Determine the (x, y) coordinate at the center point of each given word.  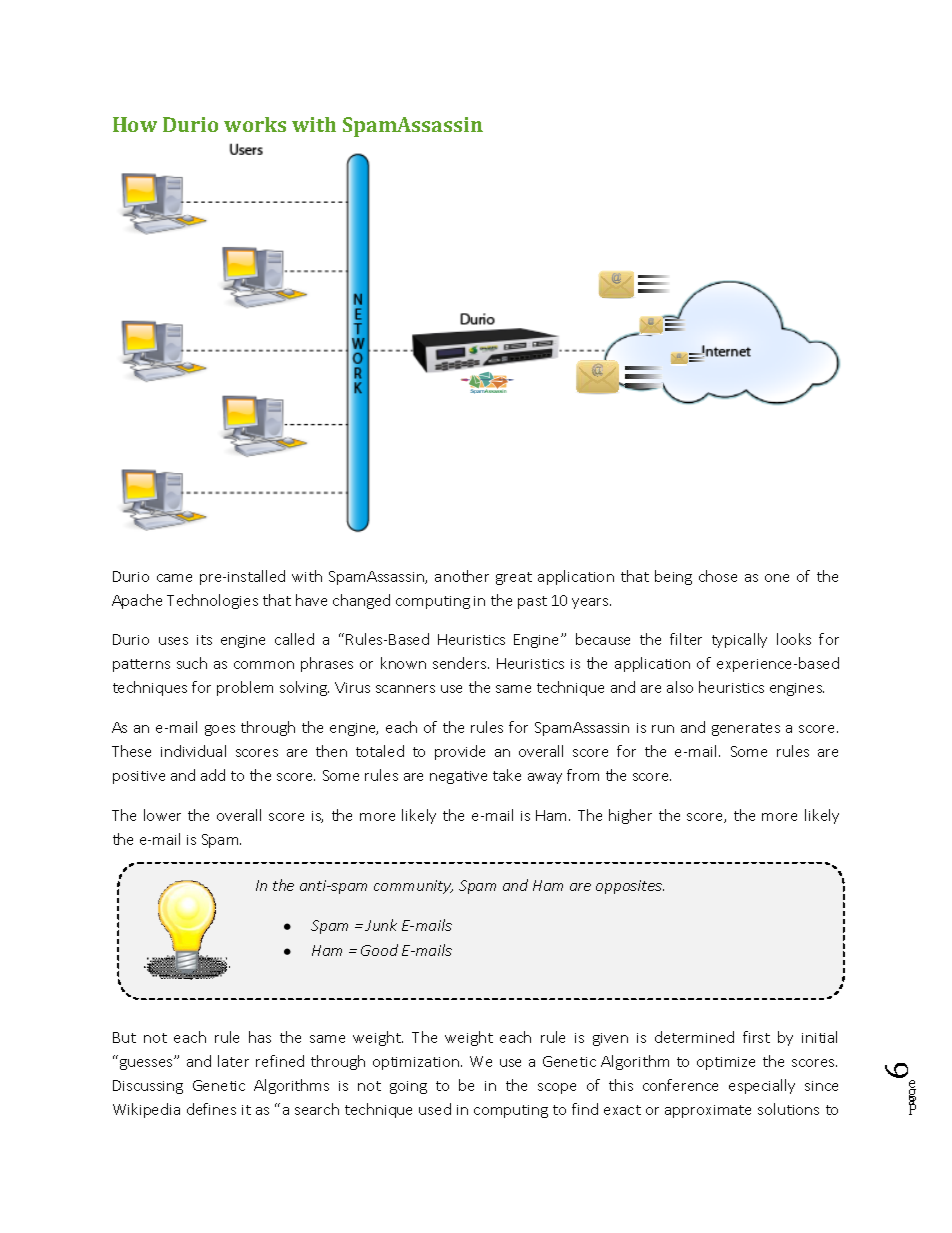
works (255, 124)
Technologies (212, 601)
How (135, 124)
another (462, 576)
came (174, 578)
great (514, 578)
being (673, 577)
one (777, 578)
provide (460, 752)
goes (220, 730)
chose (718, 576)
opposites (630, 887)
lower (162, 815)
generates (746, 729)
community (413, 887)
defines (211, 1109)
